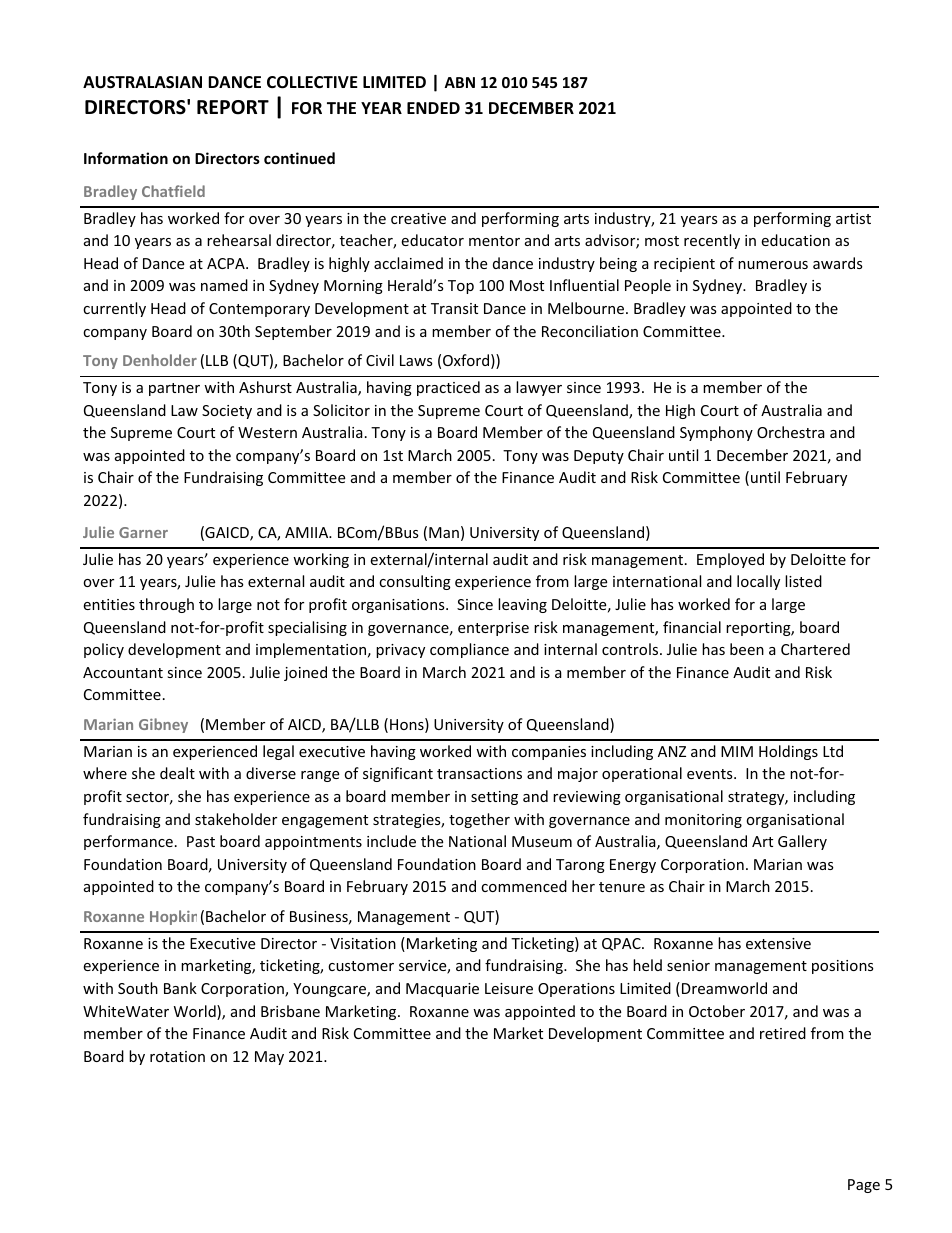 The height and width of the screenshot is (1233, 952). I want to click on rotation, so click(177, 1056).
